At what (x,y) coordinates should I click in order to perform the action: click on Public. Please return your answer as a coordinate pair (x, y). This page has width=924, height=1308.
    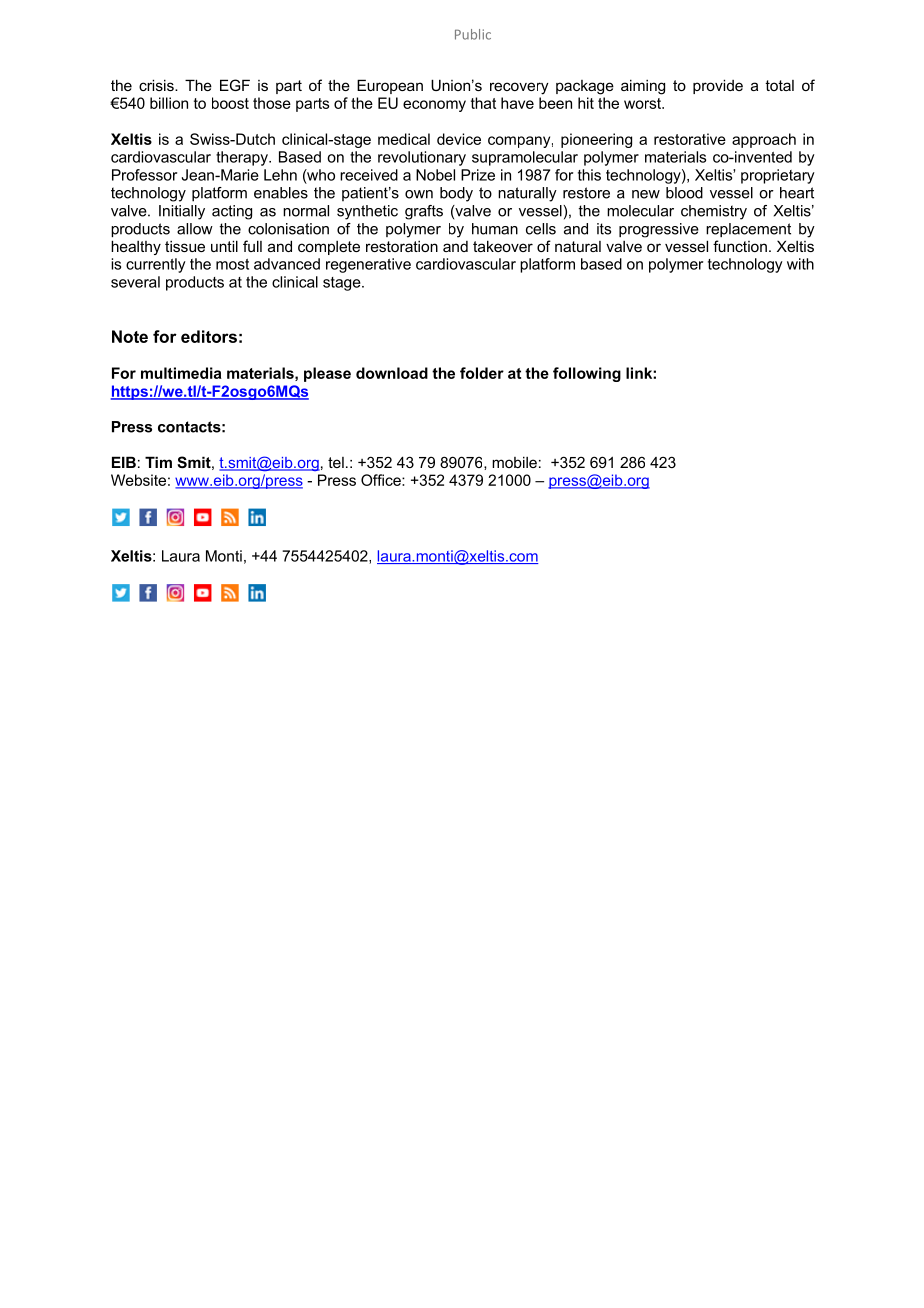
    Looking at the image, I should click on (473, 34).
